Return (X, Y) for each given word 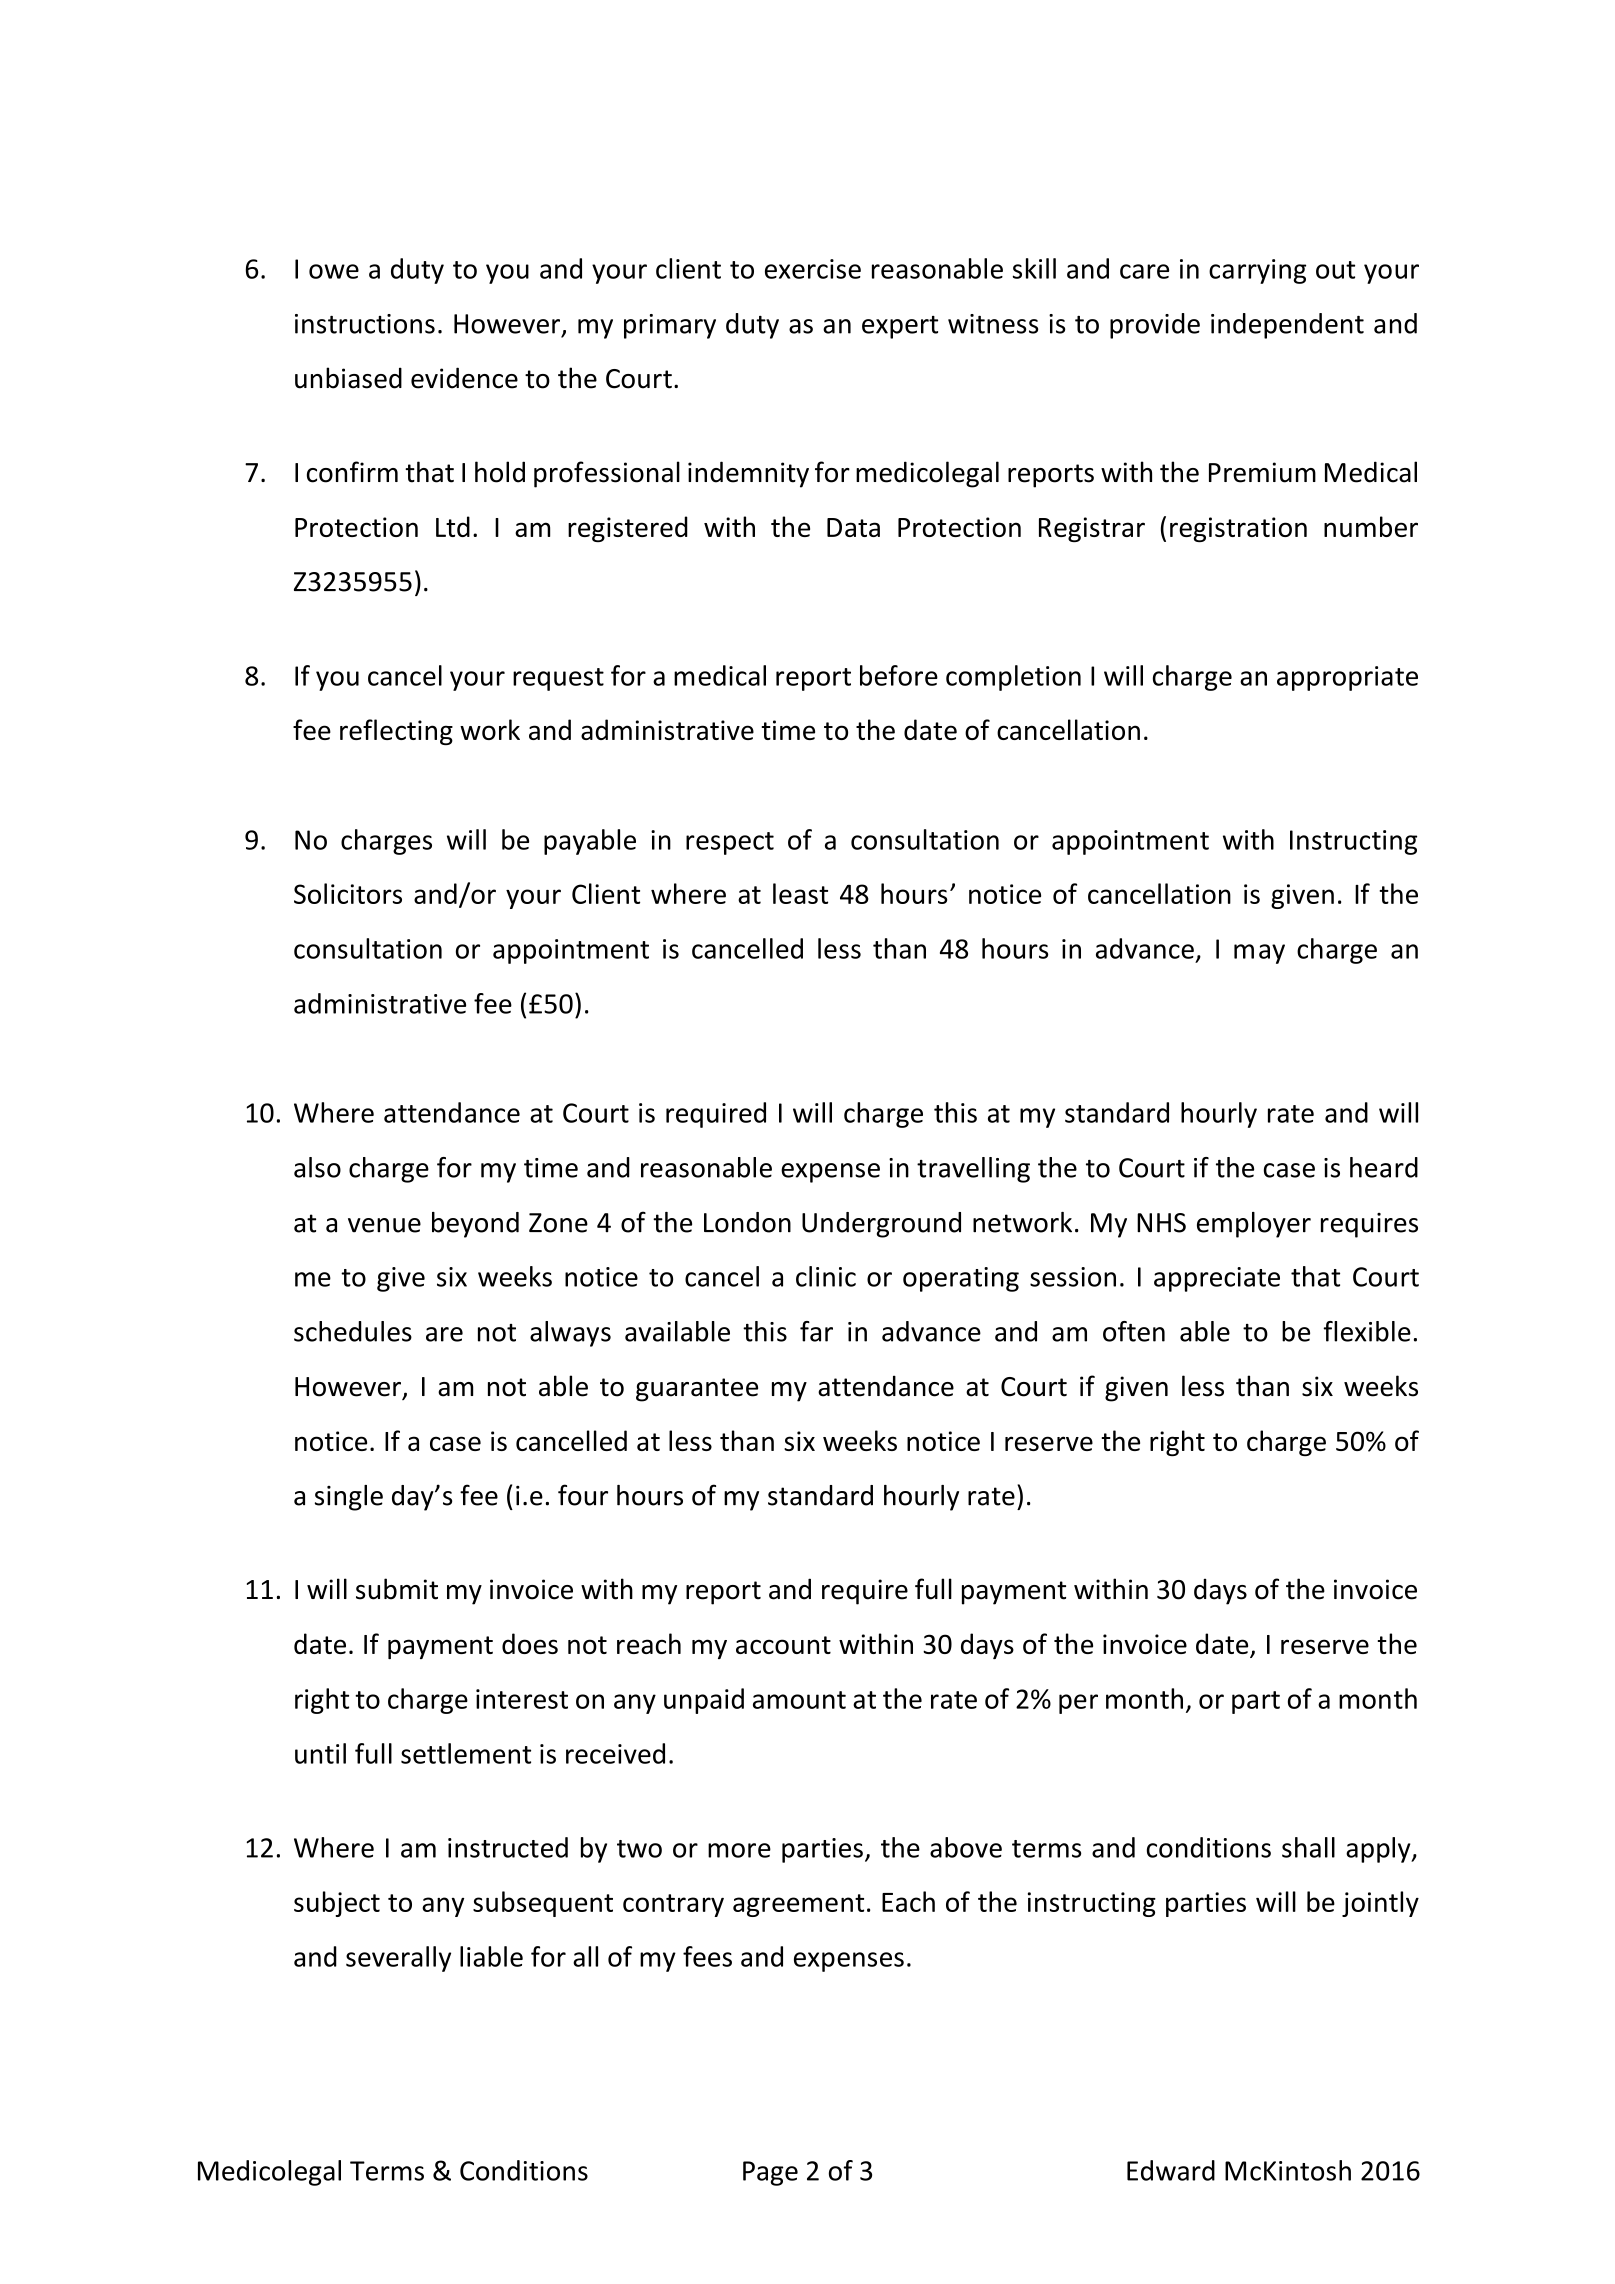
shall (1308, 1847)
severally (398, 1959)
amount (799, 1700)
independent (1287, 326)
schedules (353, 1331)
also (317, 1167)
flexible (1367, 1331)
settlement (466, 1753)
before (899, 675)
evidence (464, 378)
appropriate (1347, 678)
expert (900, 327)
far (816, 1331)
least (800, 893)
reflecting (396, 732)
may (1259, 954)
